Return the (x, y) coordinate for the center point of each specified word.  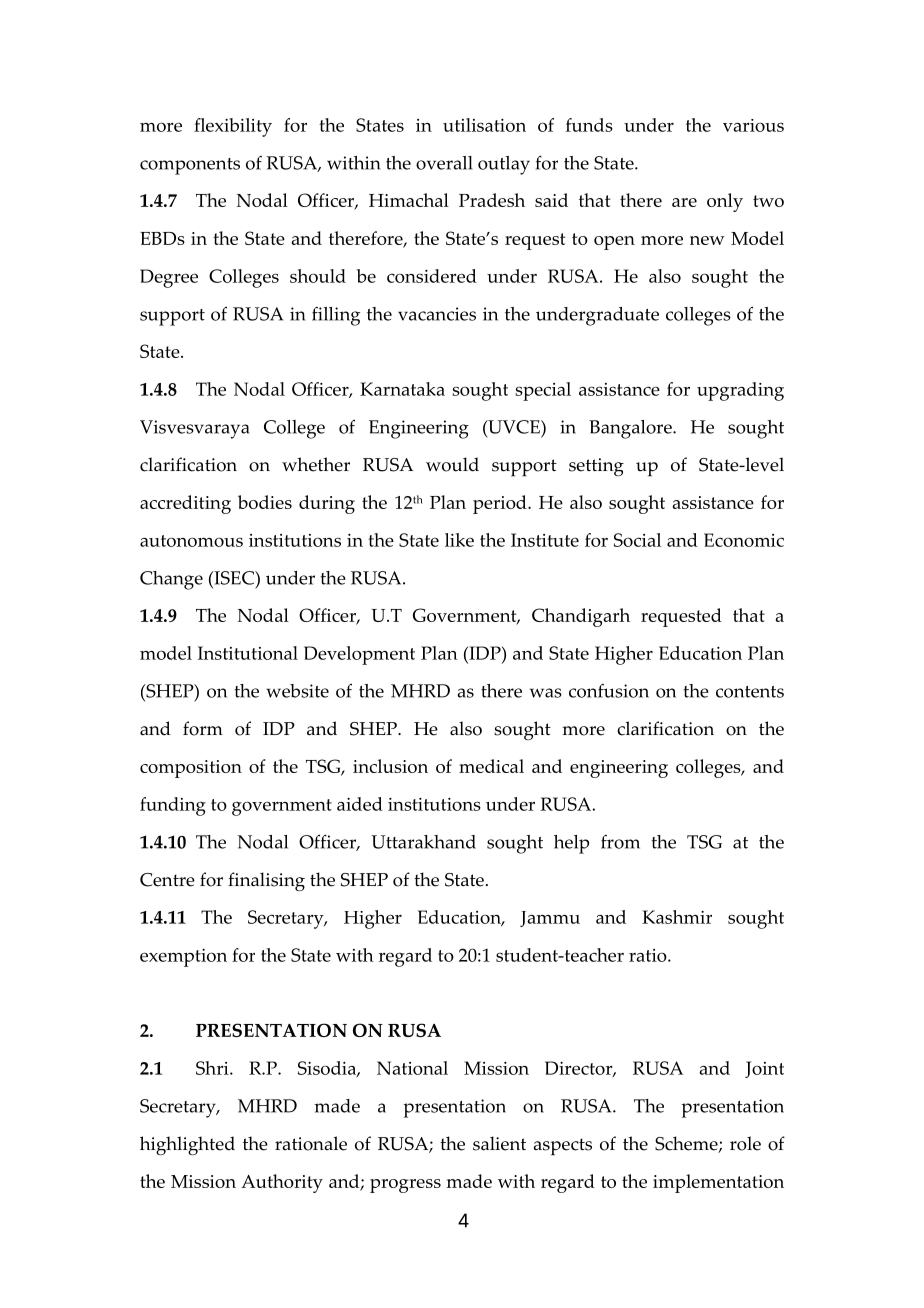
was (546, 693)
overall (444, 163)
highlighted (187, 1146)
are (684, 202)
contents (750, 692)
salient (499, 1143)
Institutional (248, 653)
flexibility (233, 127)
